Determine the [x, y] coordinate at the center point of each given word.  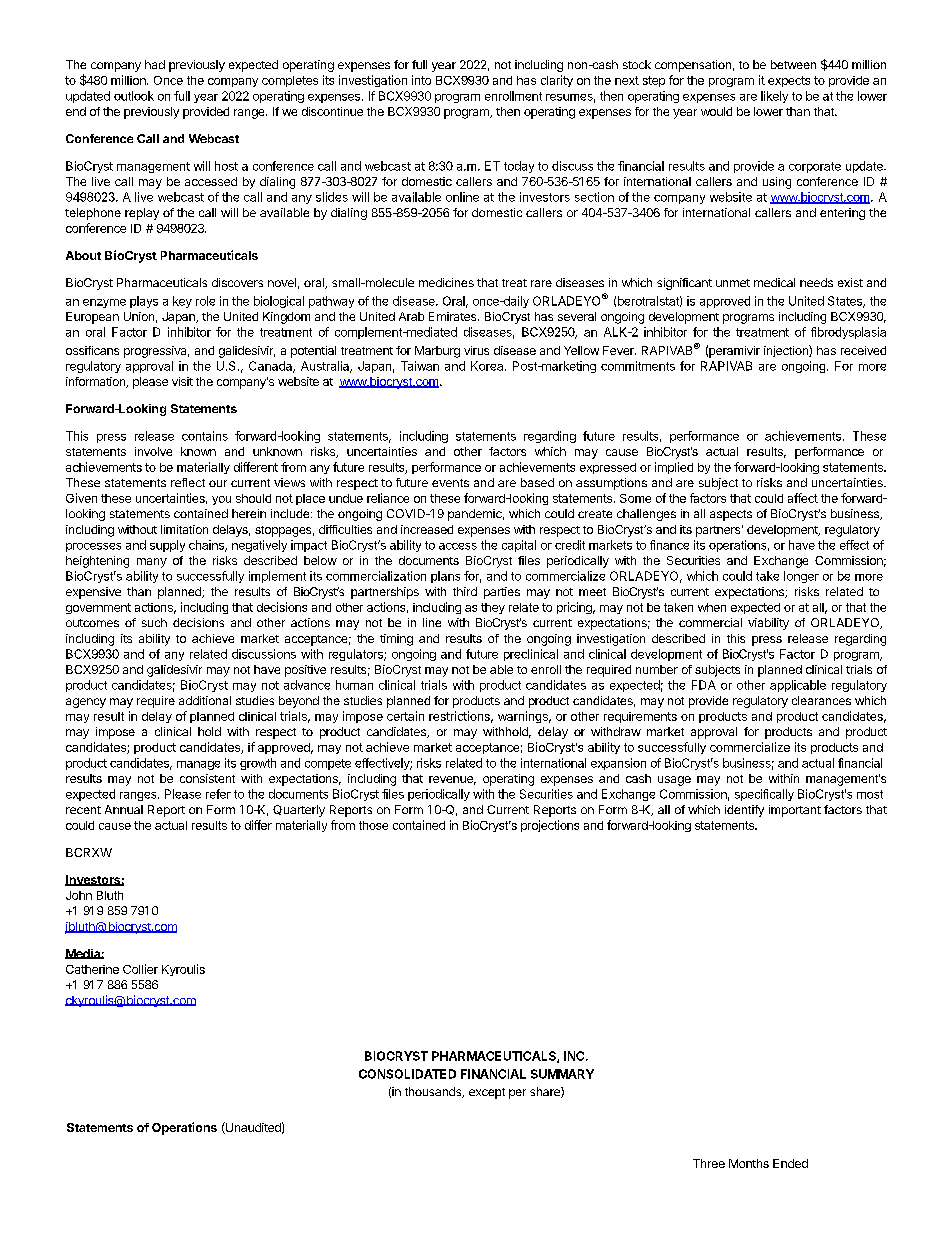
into [421, 80]
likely [774, 97]
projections [550, 826]
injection [787, 351]
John [79, 895]
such [154, 622]
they [493, 608]
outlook [134, 96]
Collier [140, 969]
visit [182, 381]
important [795, 811]
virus [476, 350]
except [487, 1093]
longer [801, 577]
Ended [790, 1163]
